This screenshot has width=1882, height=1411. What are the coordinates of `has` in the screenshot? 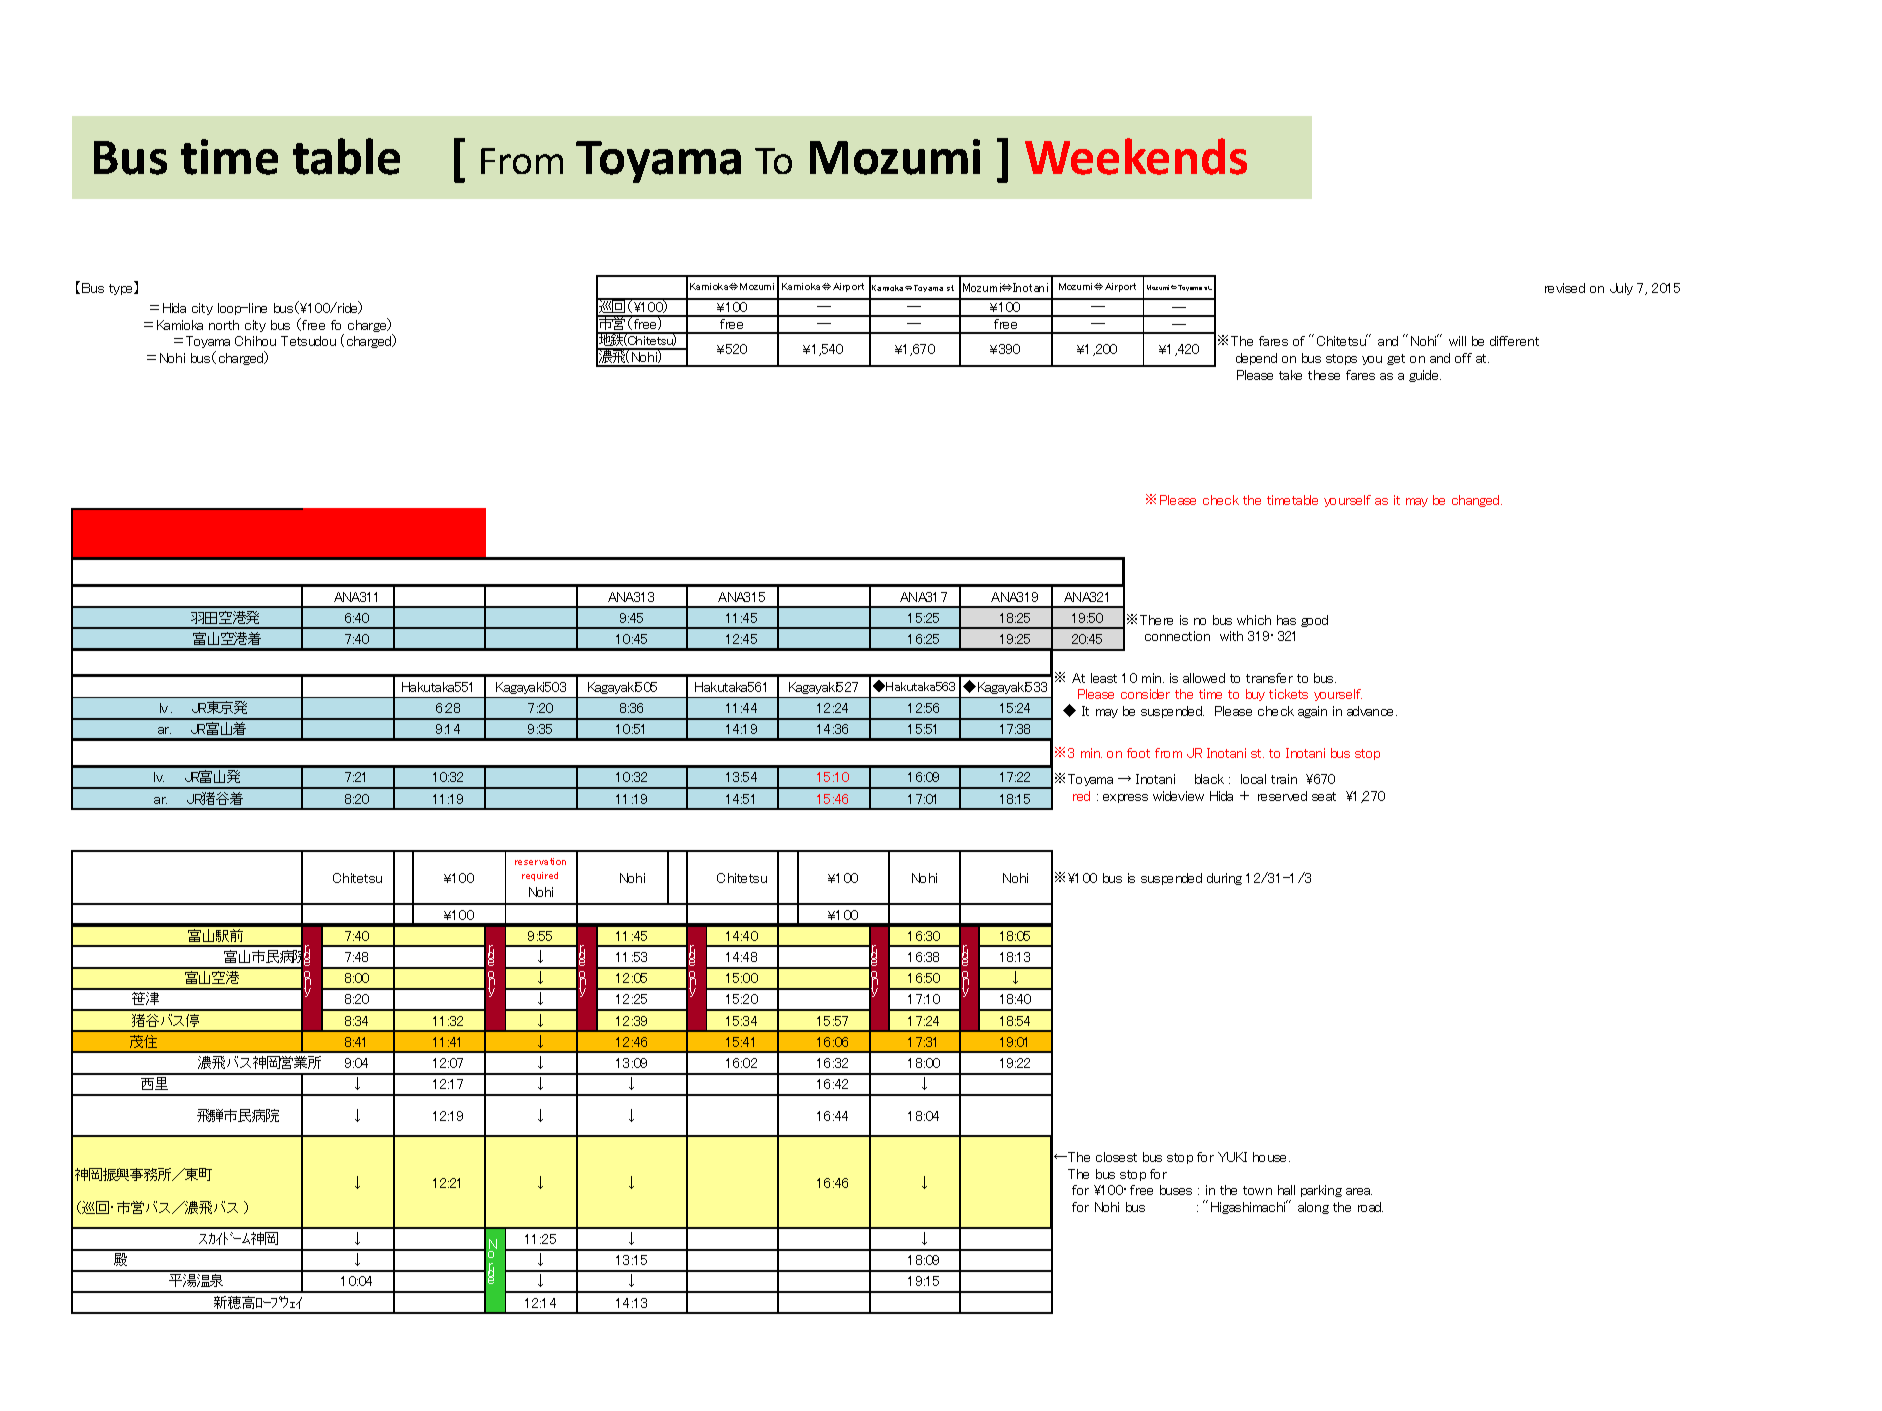 It's located at (1286, 620).
